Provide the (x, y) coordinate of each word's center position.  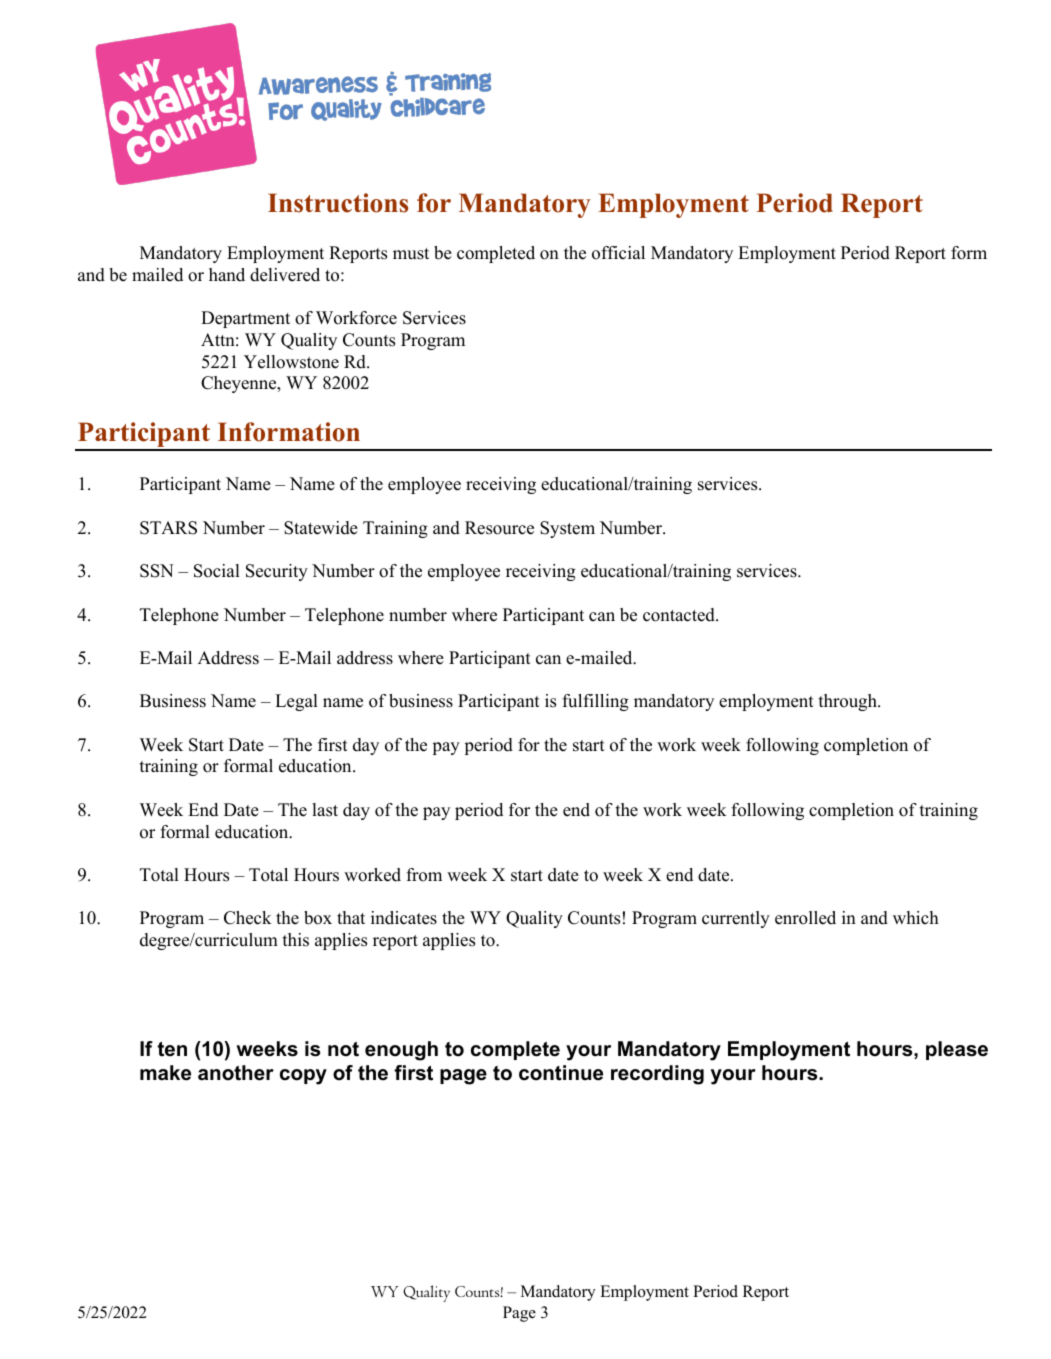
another (236, 1073)
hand (227, 275)
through (849, 702)
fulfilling (595, 702)
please (957, 1050)
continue (561, 1073)
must (411, 254)
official (618, 253)
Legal (296, 702)
